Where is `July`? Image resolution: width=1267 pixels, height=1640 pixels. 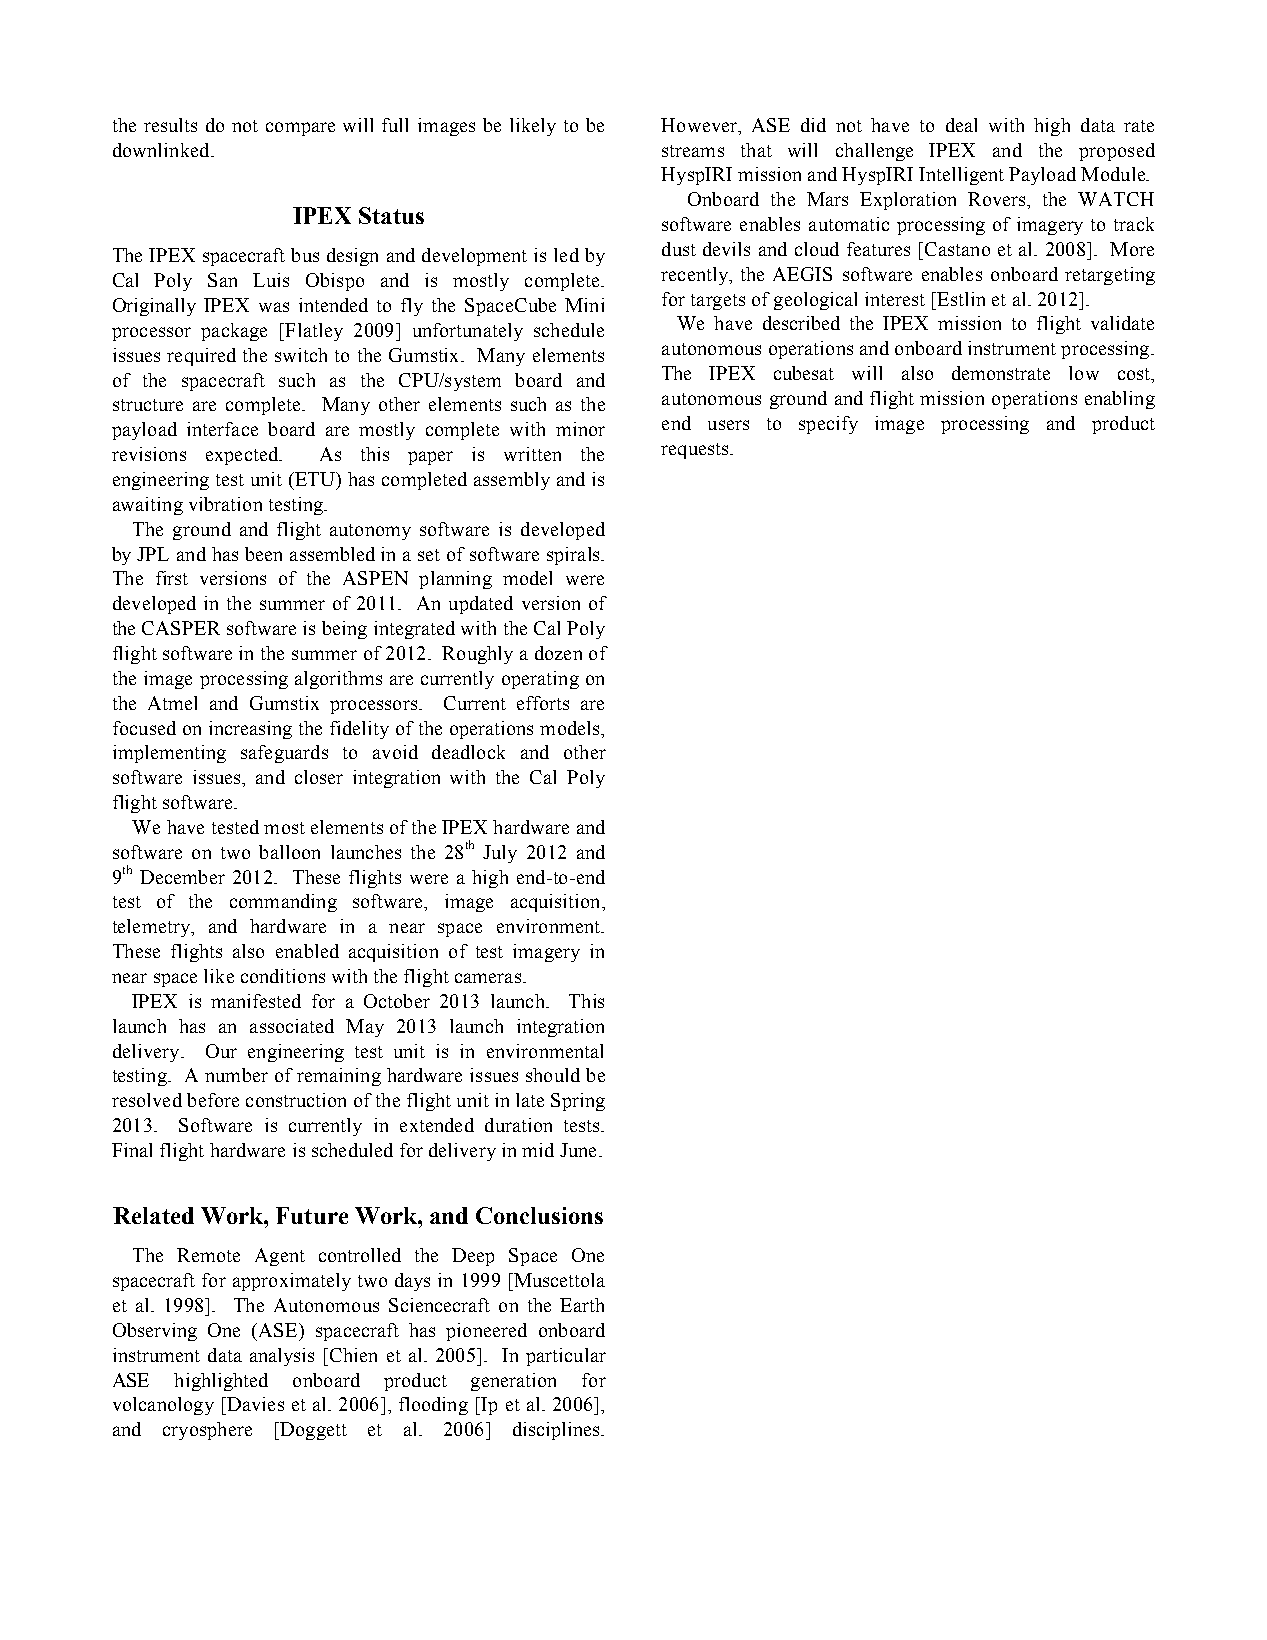 July is located at coordinates (500, 854).
